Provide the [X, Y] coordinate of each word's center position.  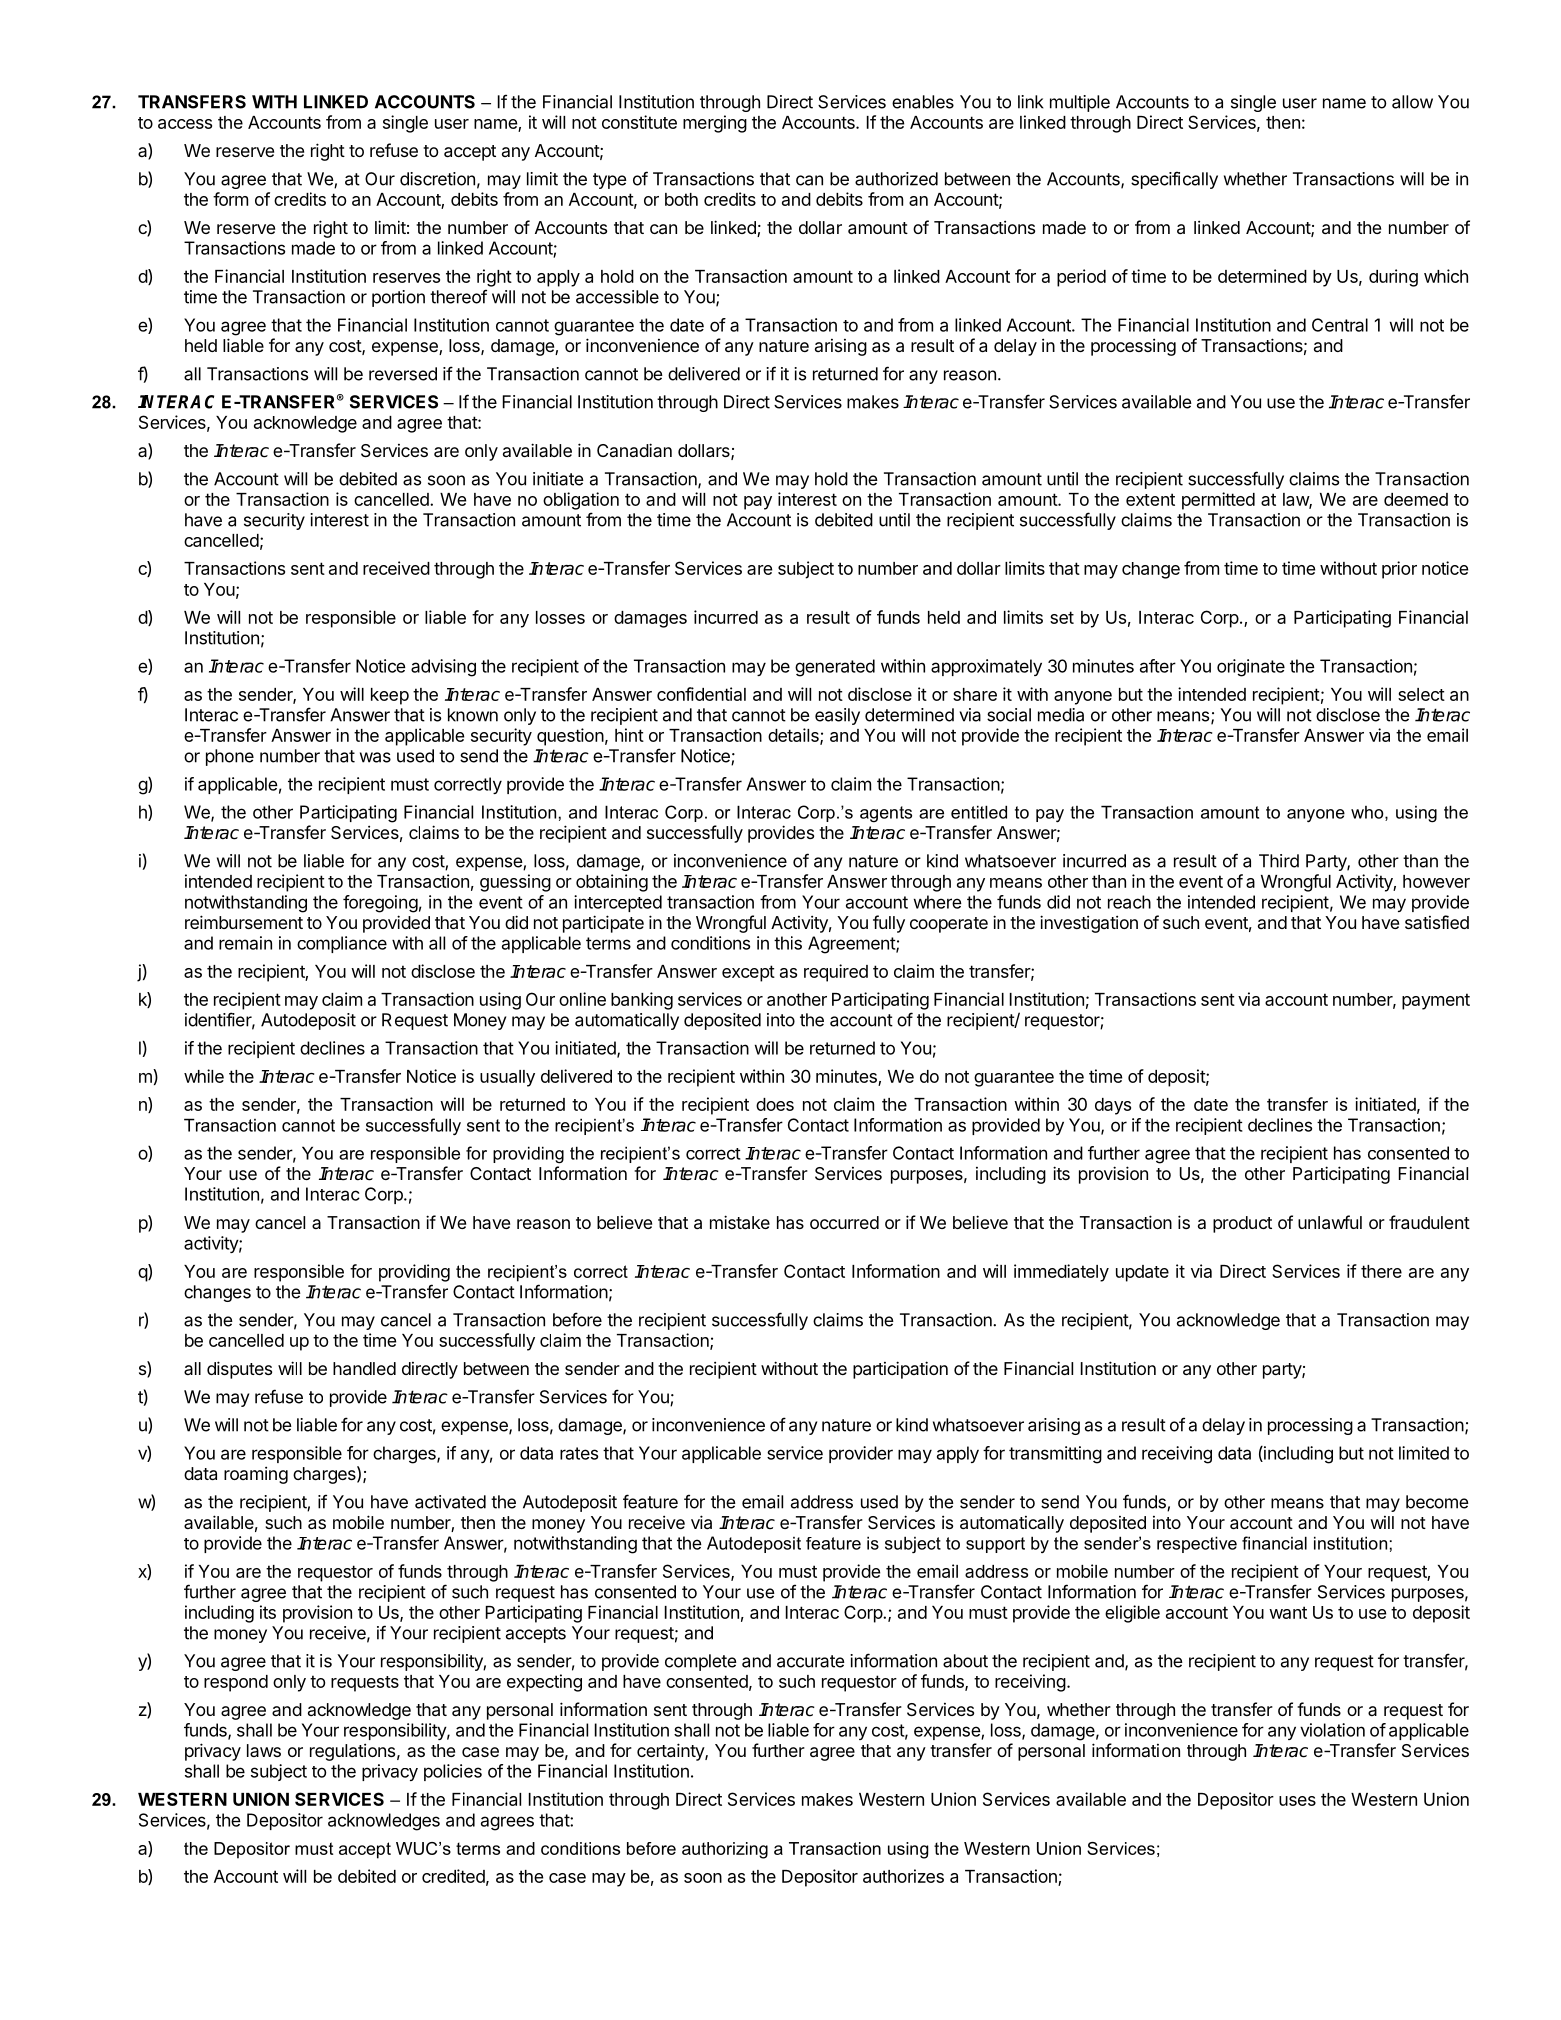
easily [837, 716]
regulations [352, 1752]
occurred [844, 1222]
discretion [437, 179]
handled [364, 1368]
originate [1251, 668]
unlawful [1330, 1222]
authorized [896, 179]
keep [390, 696]
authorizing [725, 1850]
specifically [1174, 180]
